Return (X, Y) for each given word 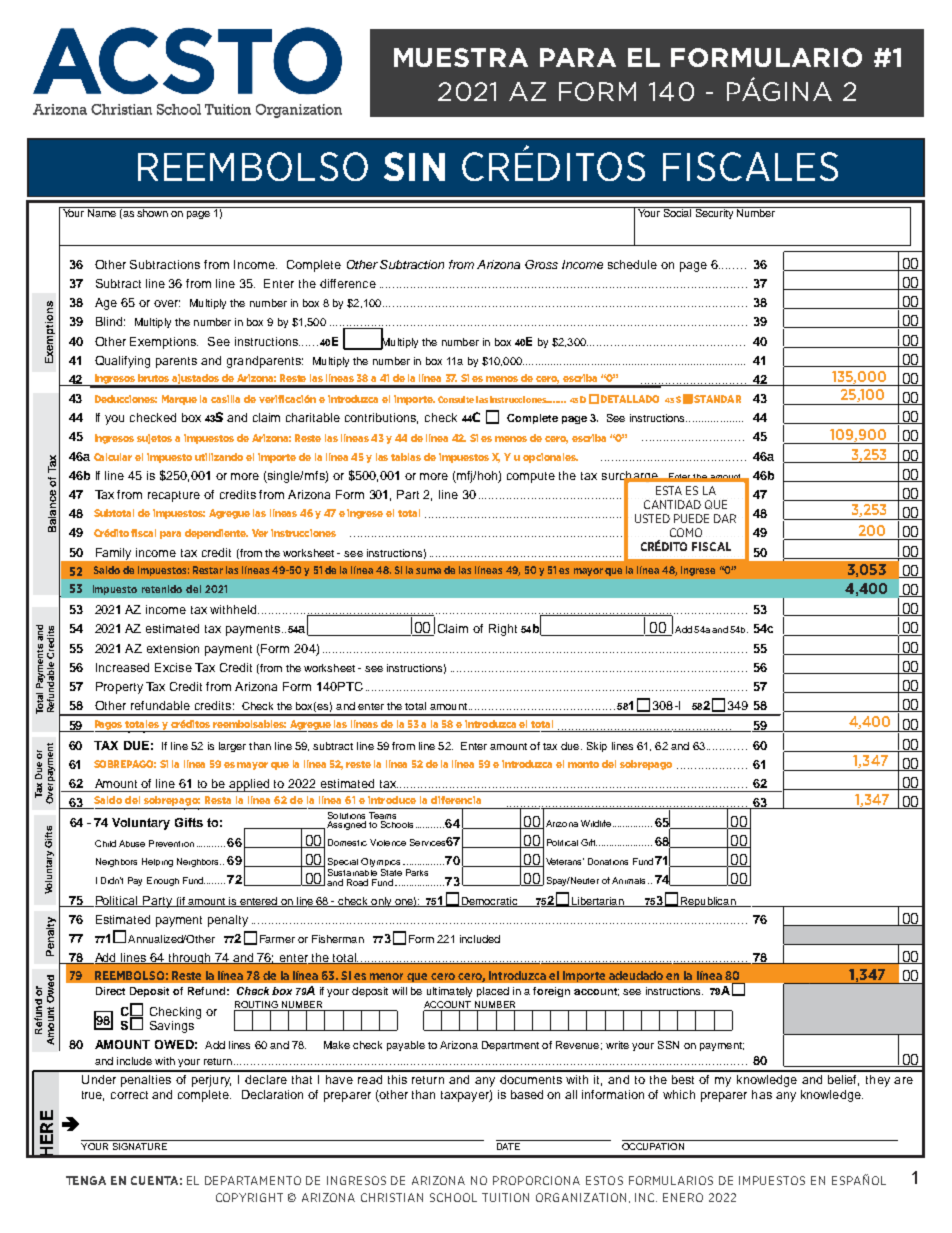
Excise (173, 667)
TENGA (86, 1180)
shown (152, 212)
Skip (597, 747)
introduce (392, 800)
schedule (632, 264)
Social (677, 212)
